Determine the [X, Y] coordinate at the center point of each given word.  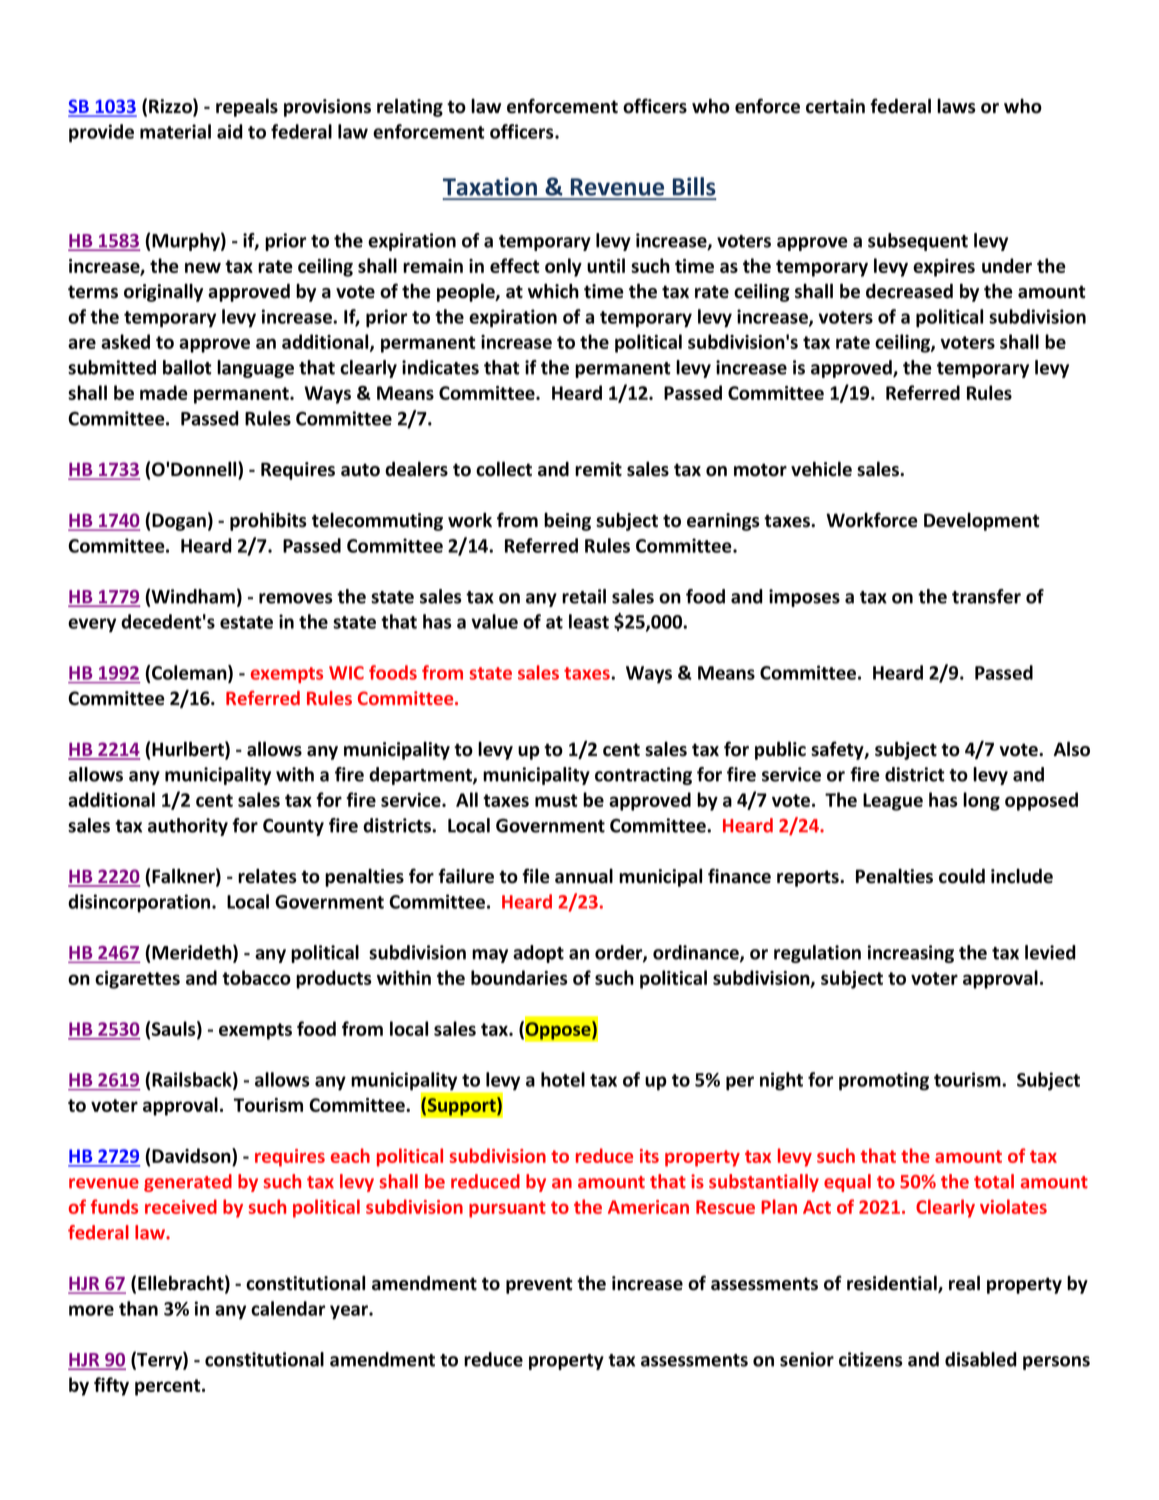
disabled [981, 1359]
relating [410, 107]
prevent [539, 1285]
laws [956, 106]
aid [230, 131]
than [138, 1308]
